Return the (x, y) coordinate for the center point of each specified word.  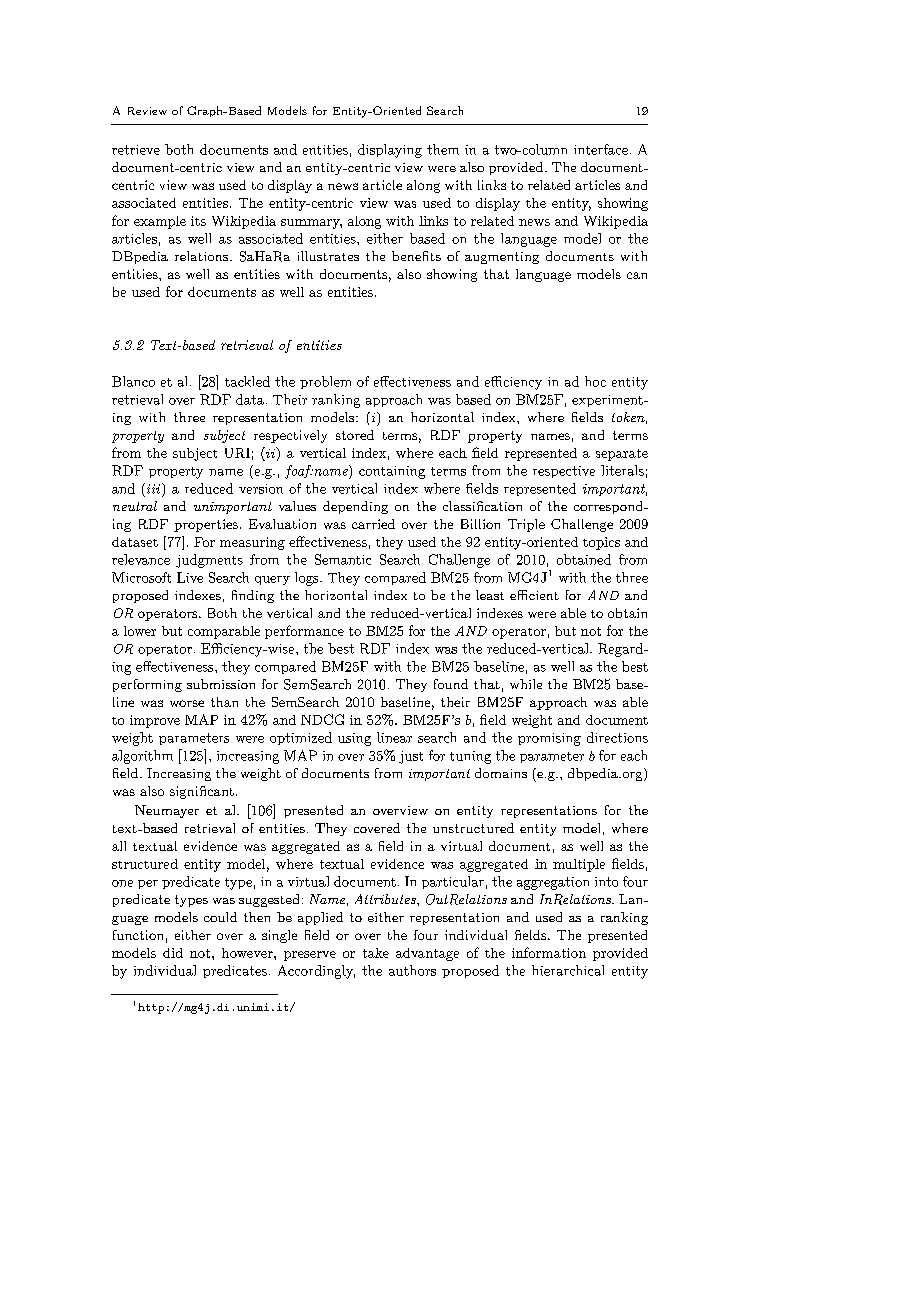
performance (304, 632)
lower (140, 631)
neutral (135, 506)
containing (392, 472)
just (411, 757)
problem (325, 382)
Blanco (133, 381)
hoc (595, 381)
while (526, 684)
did (173, 953)
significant (202, 792)
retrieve (136, 150)
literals (622, 470)
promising (549, 739)
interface (601, 149)
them (443, 149)
